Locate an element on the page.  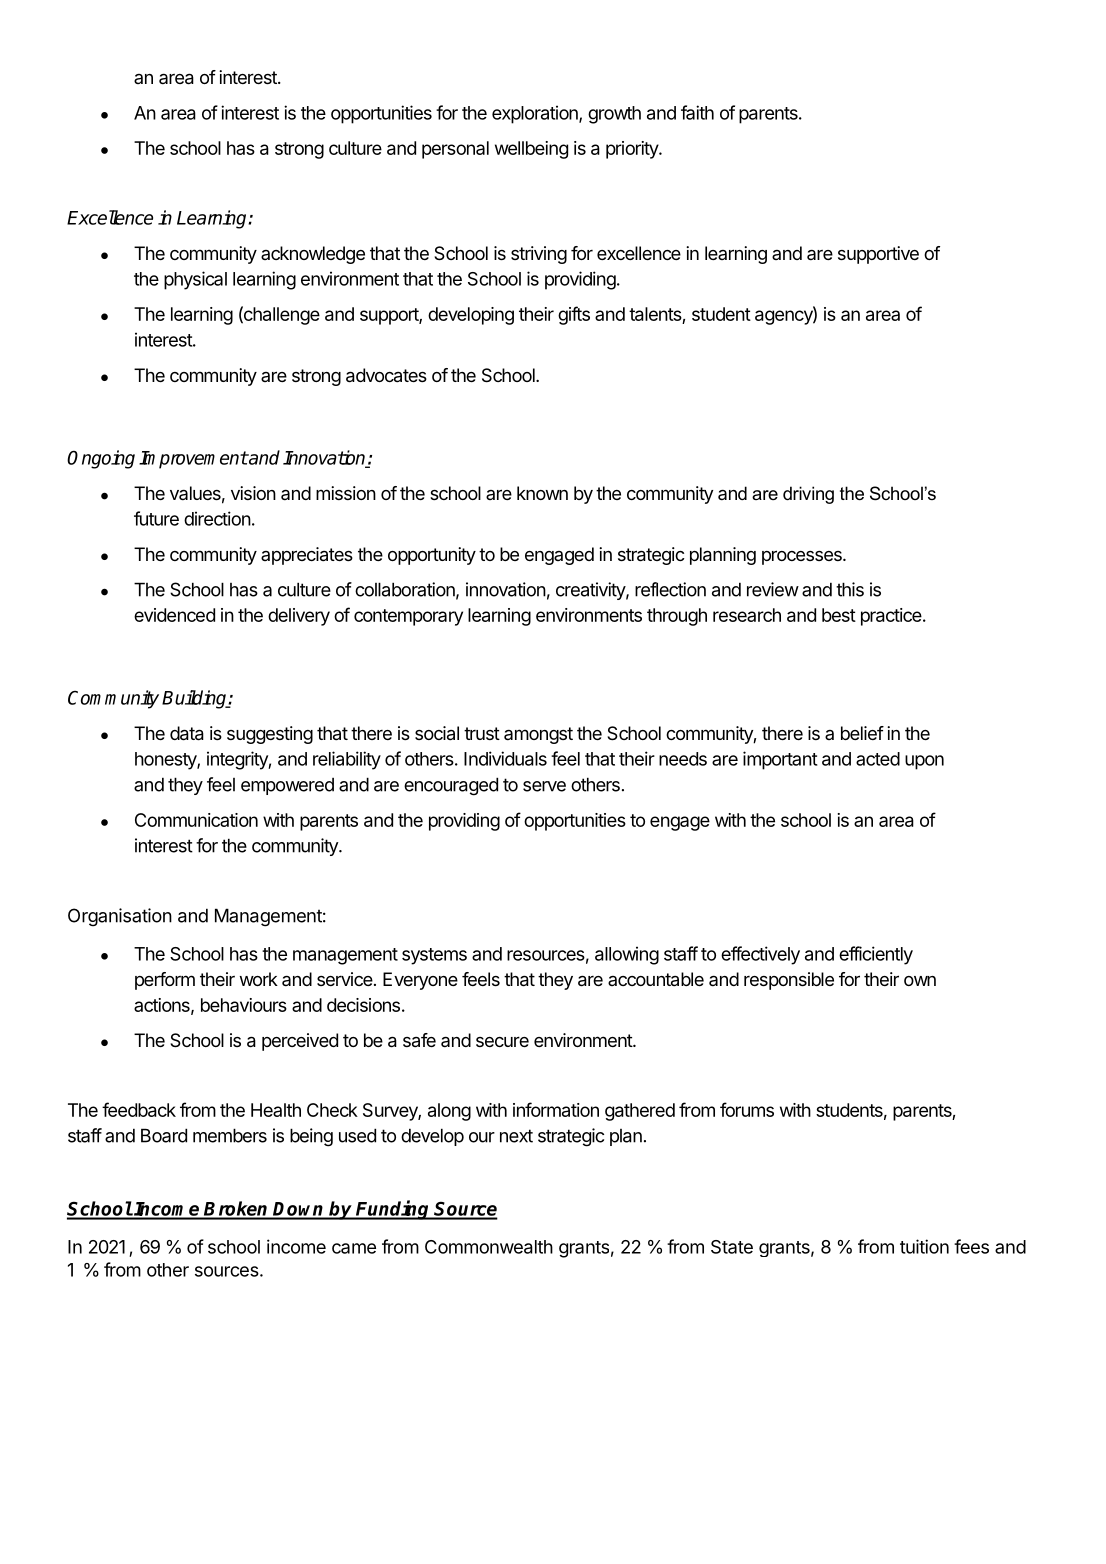
Communication is located at coordinates (196, 820).
